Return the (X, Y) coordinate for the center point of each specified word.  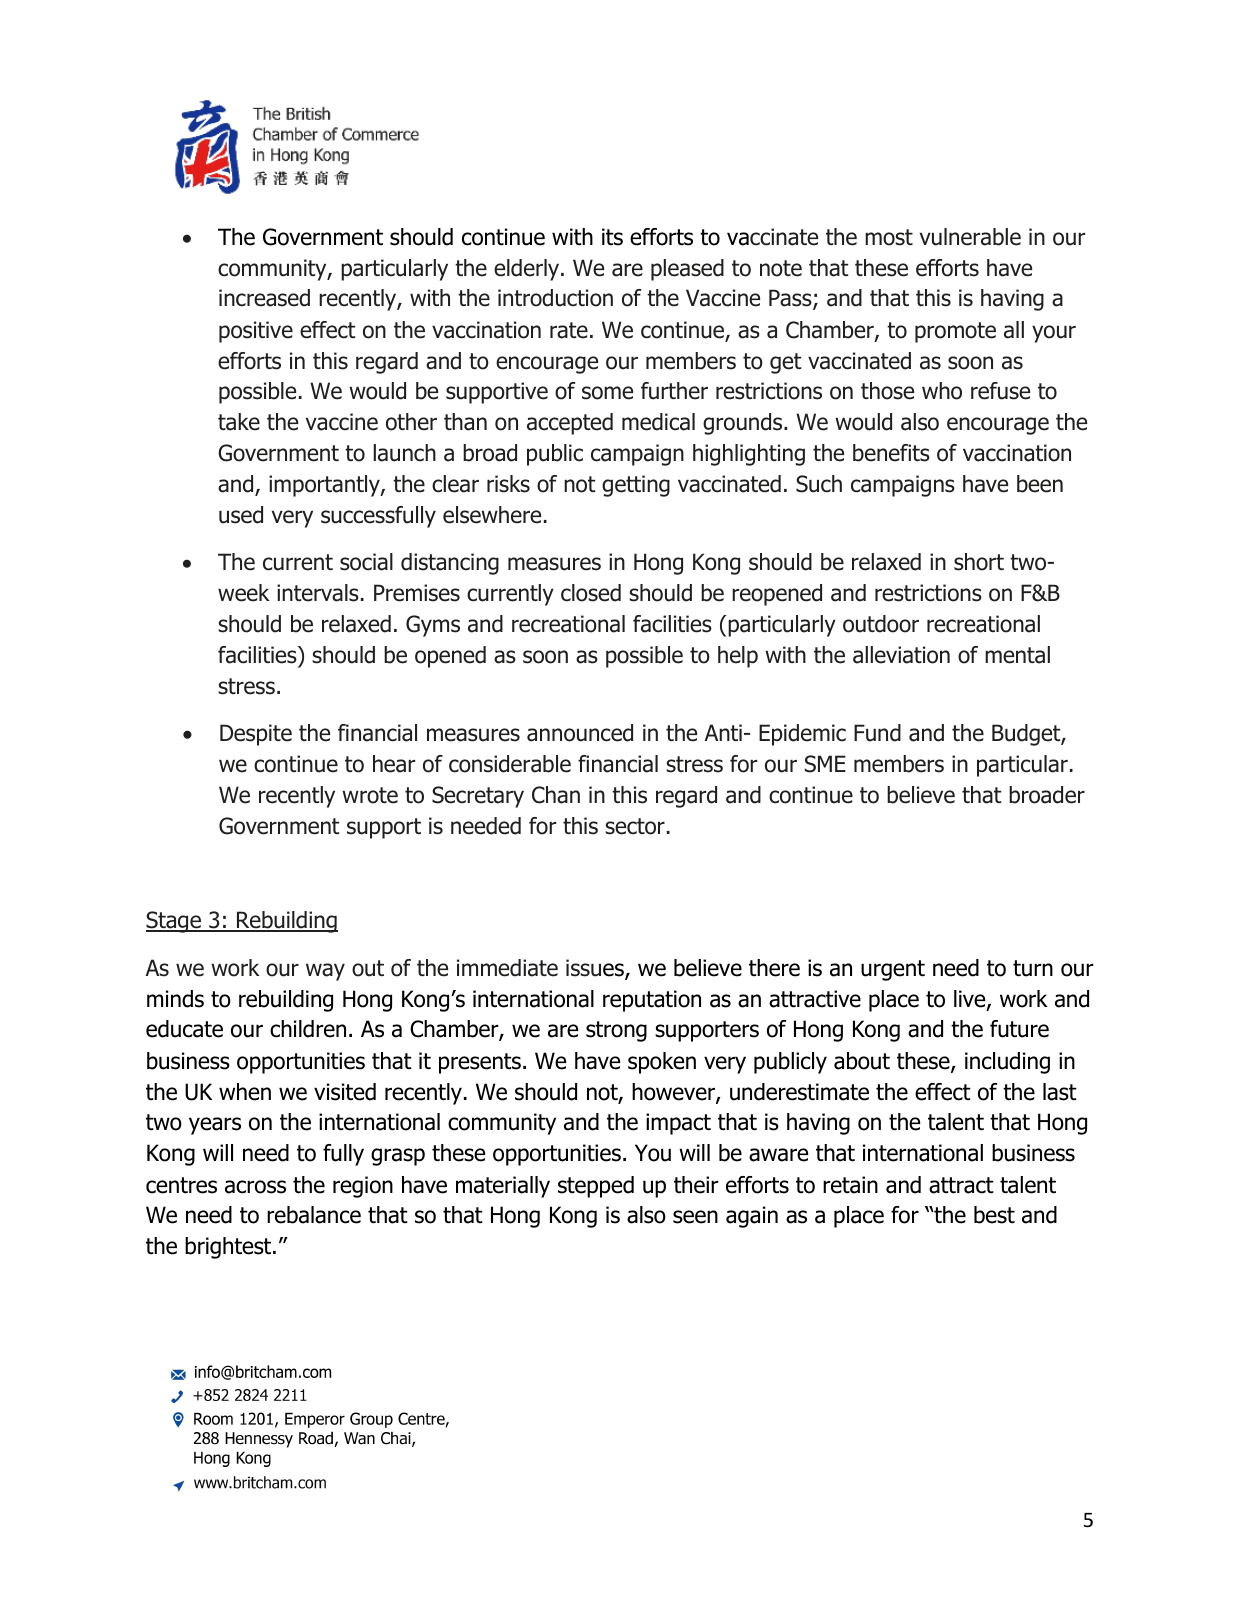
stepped (596, 1187)
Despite (256, 735)
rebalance (314, 1215)
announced (580, 733)
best (994, 1215)
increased (264, 298)
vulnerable (970, 237)
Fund (877, 733)
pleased (687, 270)
